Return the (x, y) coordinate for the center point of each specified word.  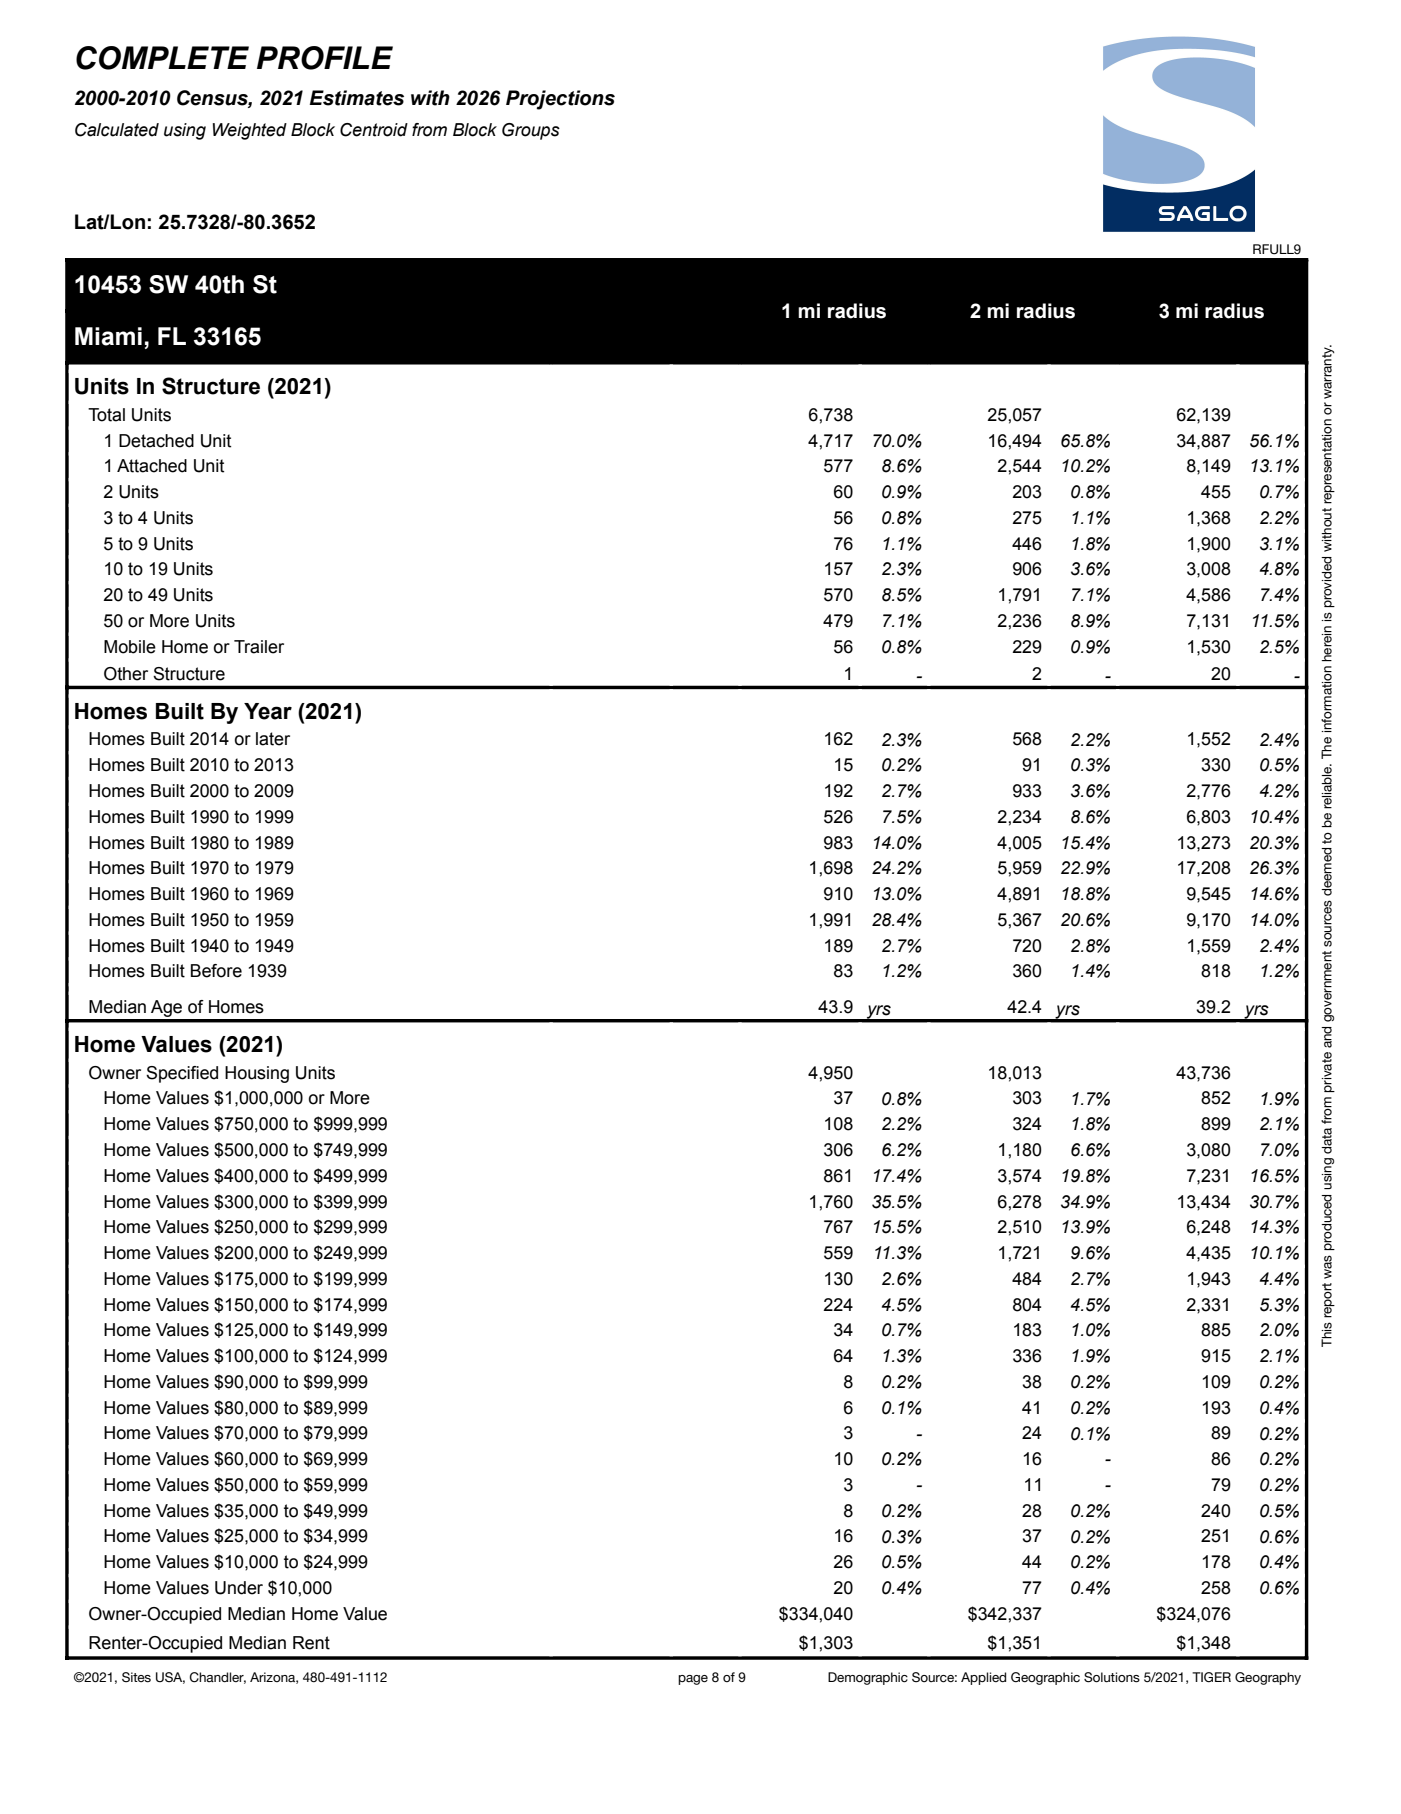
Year (268, 711)
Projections (560, 100)
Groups (531, 131)
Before (216, 971)
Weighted (250, 131)
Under (239, 1588)
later (273, 739)
